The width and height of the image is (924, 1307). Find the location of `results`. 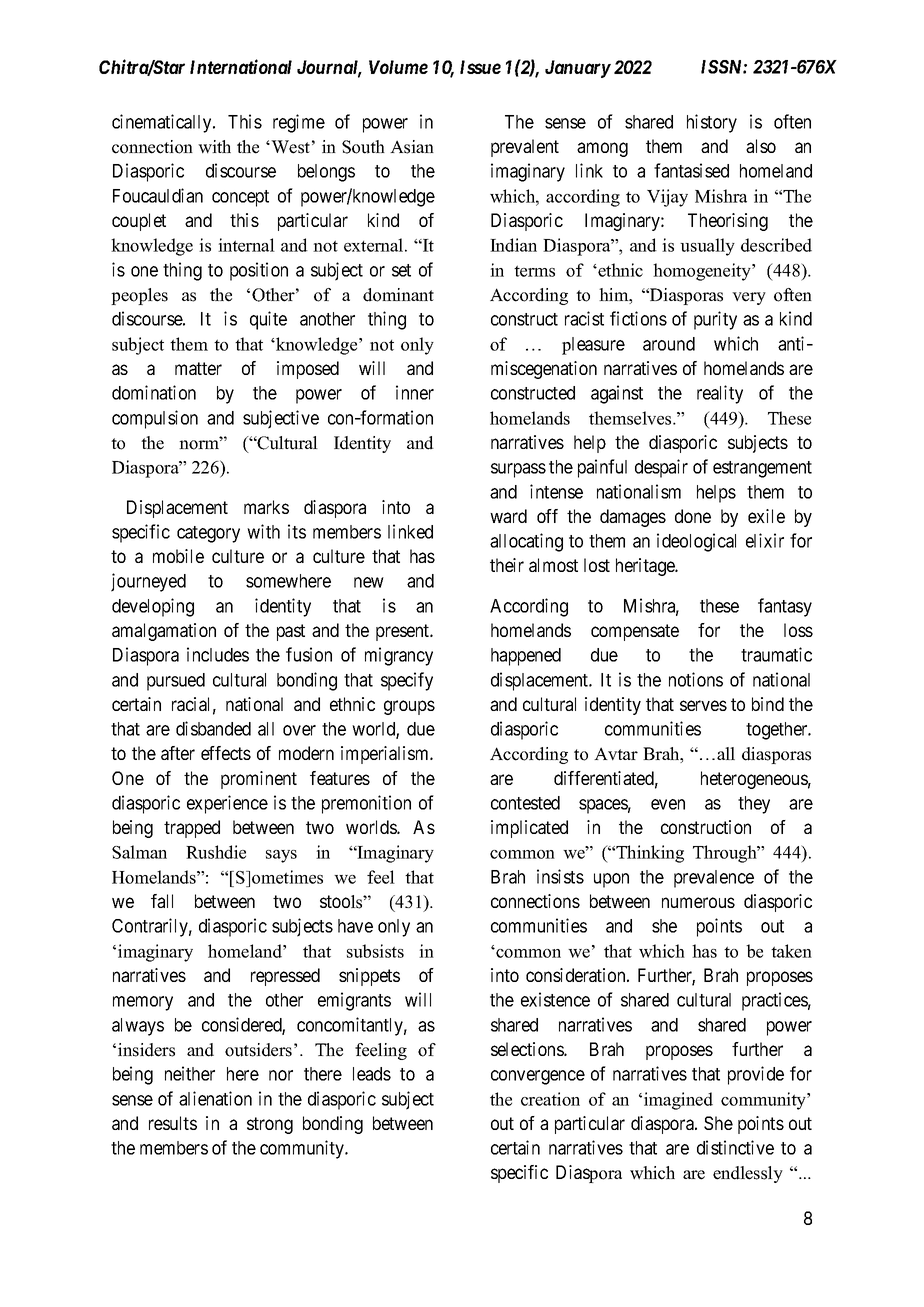

results is located at coordinates (173, 1123).
